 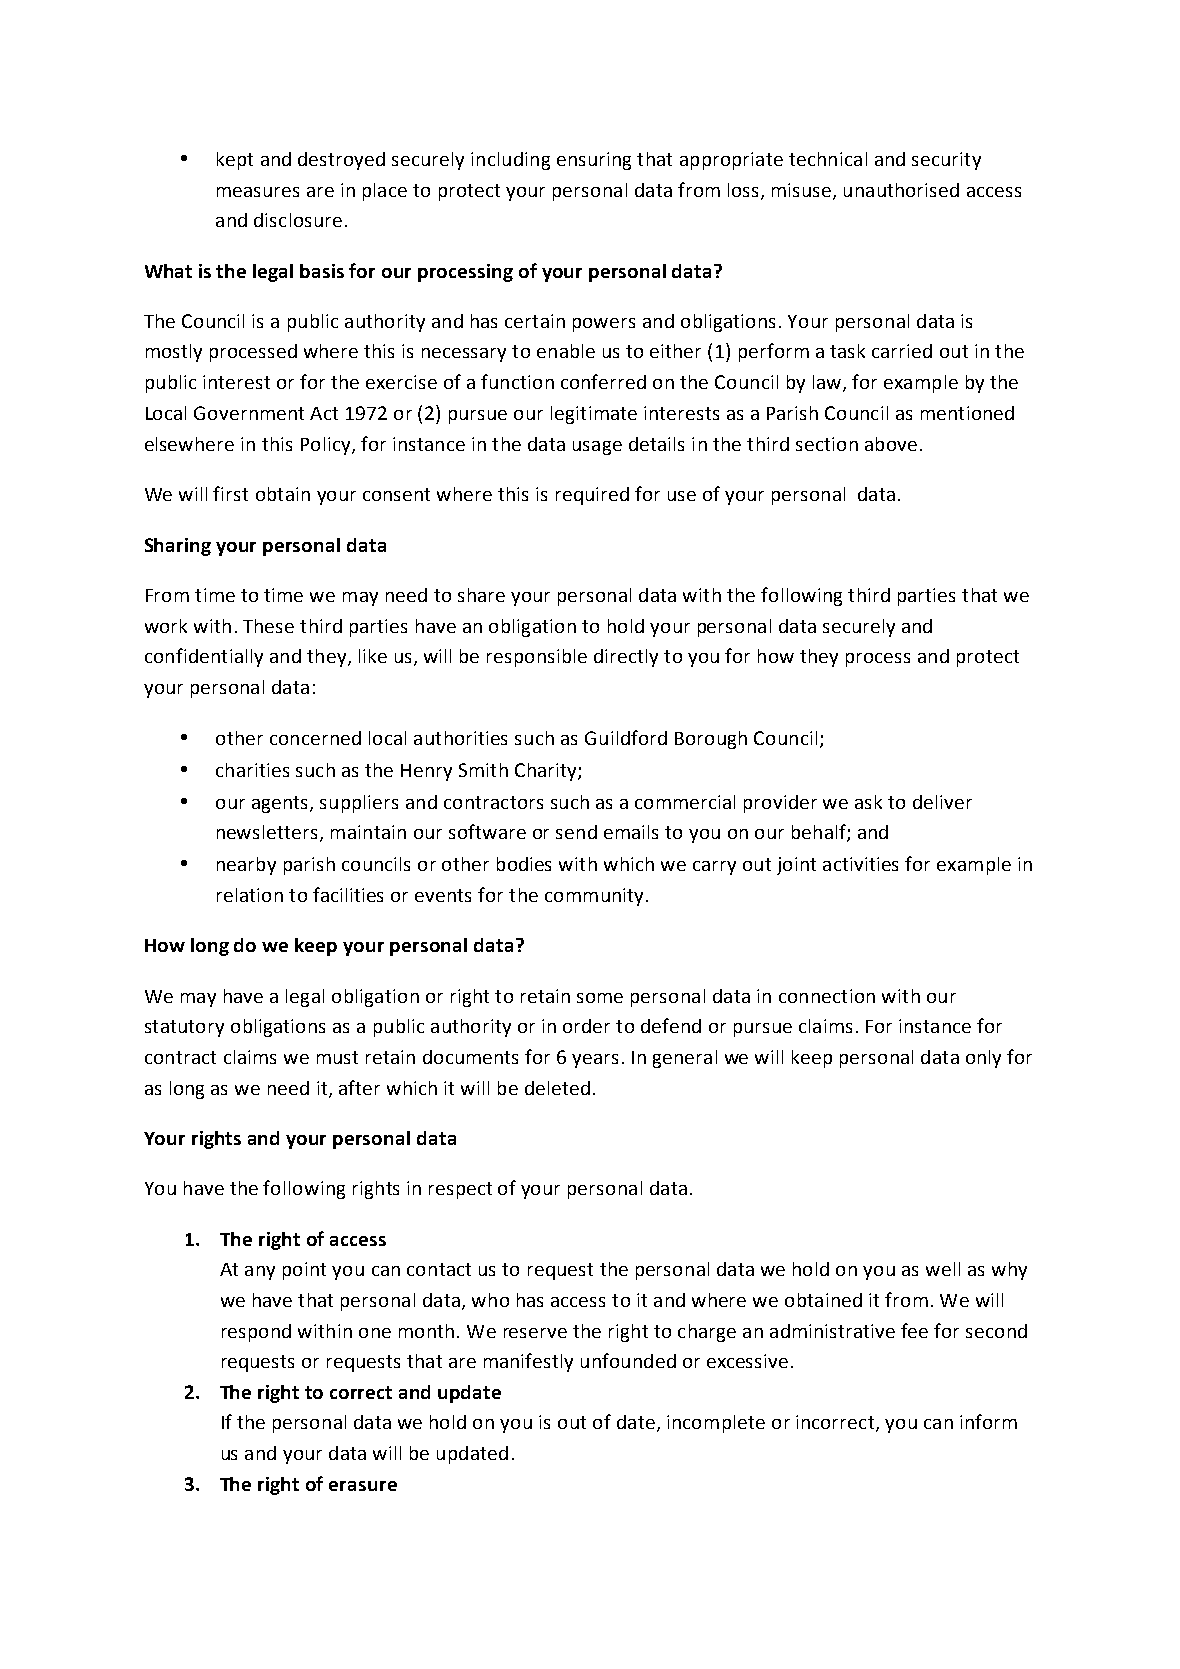 What do you see at coordinates (626, 658) in the screenshot?
I see `directly` at bounding box center [626, 658].
